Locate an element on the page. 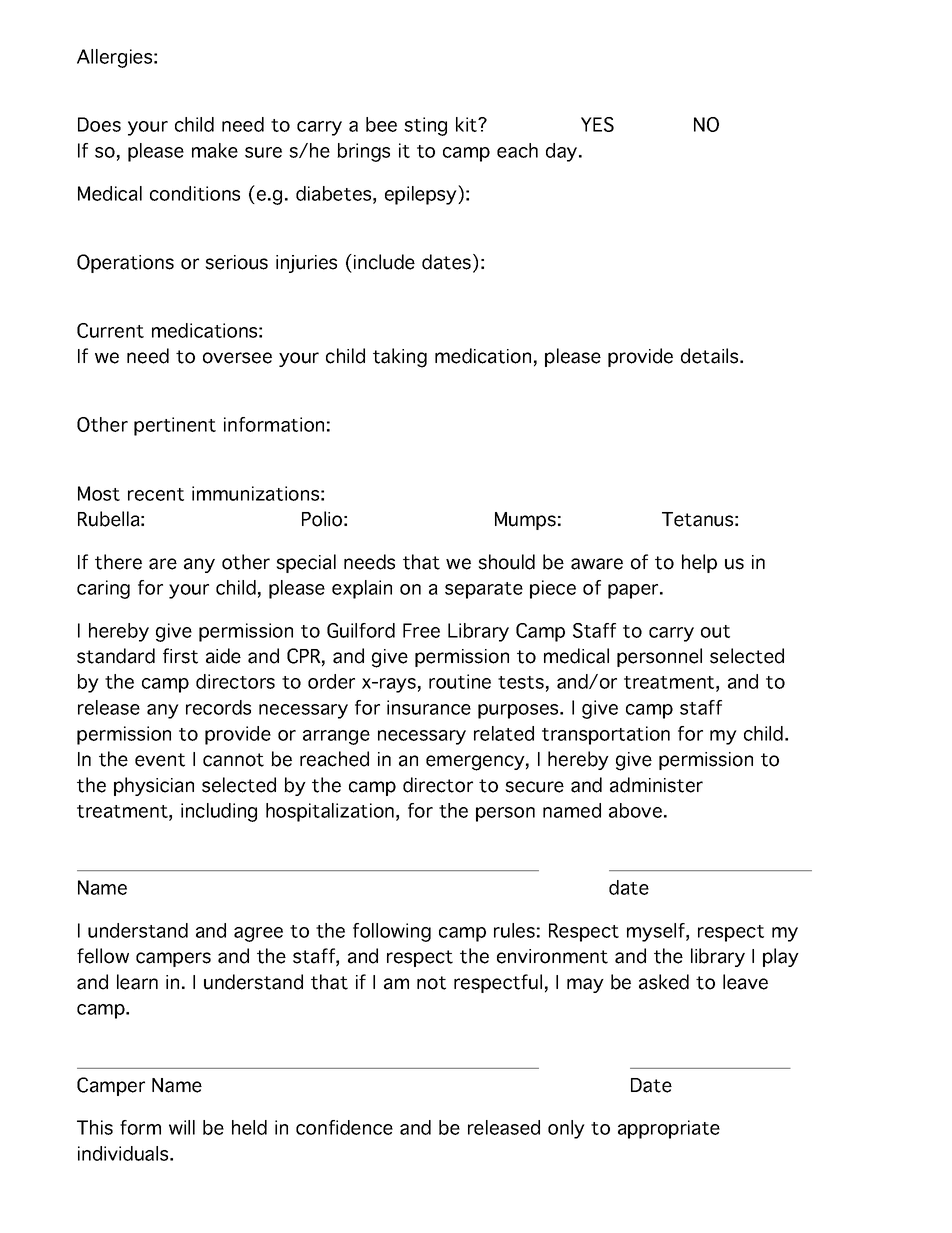 The height and width of the page is (1233, 952). pertinent is located at coordinates (175, 426).
